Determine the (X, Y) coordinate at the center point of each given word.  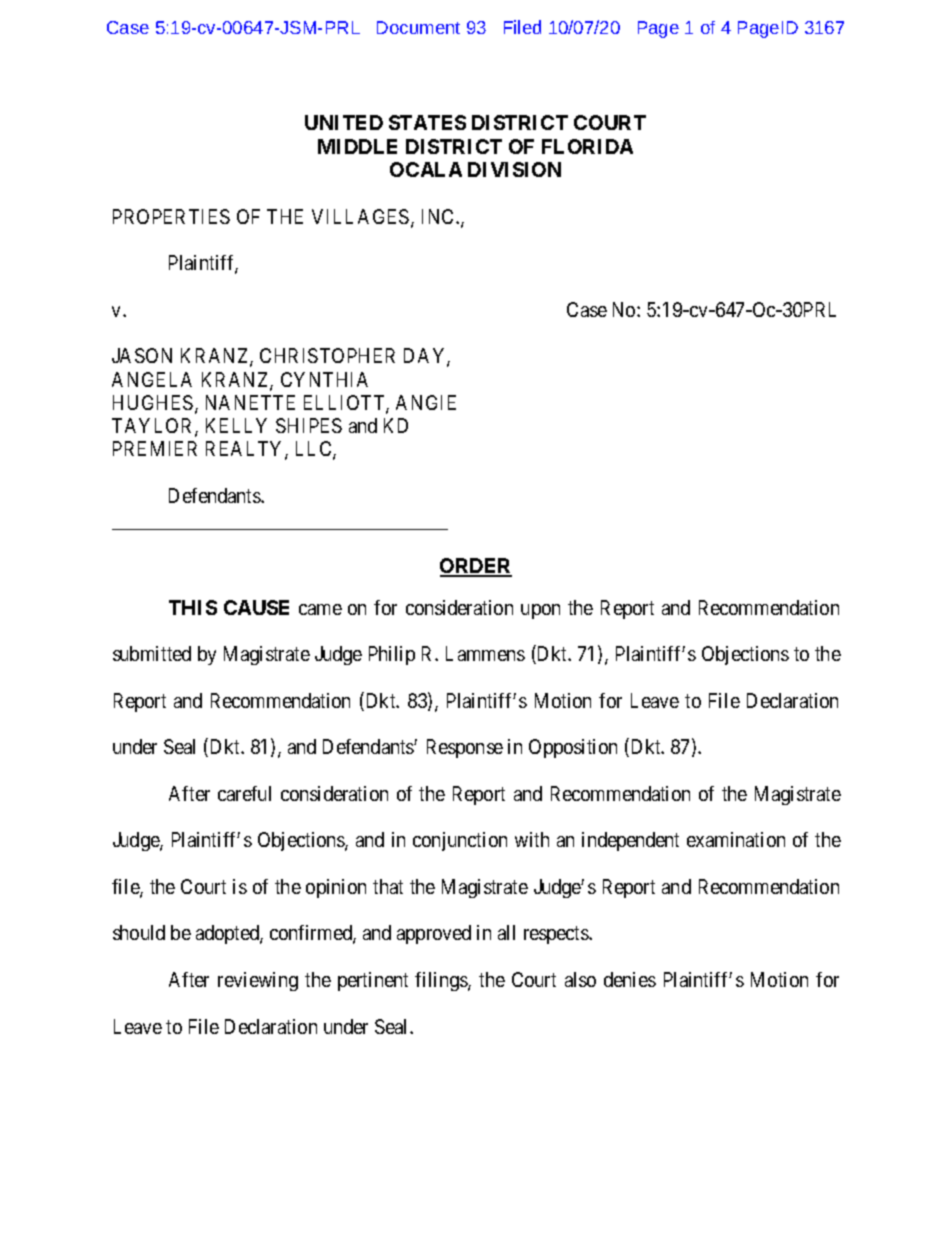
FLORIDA (587, 146)
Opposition (573, 748)
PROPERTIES (171, 216)
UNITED (344, 122)
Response (465, 748)
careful (244, 793)
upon (540, 611)
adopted (228, 934)
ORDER (476, 567)
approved (434, 934)
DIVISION (514, 169)
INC (439, 216)
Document (418, 27)
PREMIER (155, 448)
